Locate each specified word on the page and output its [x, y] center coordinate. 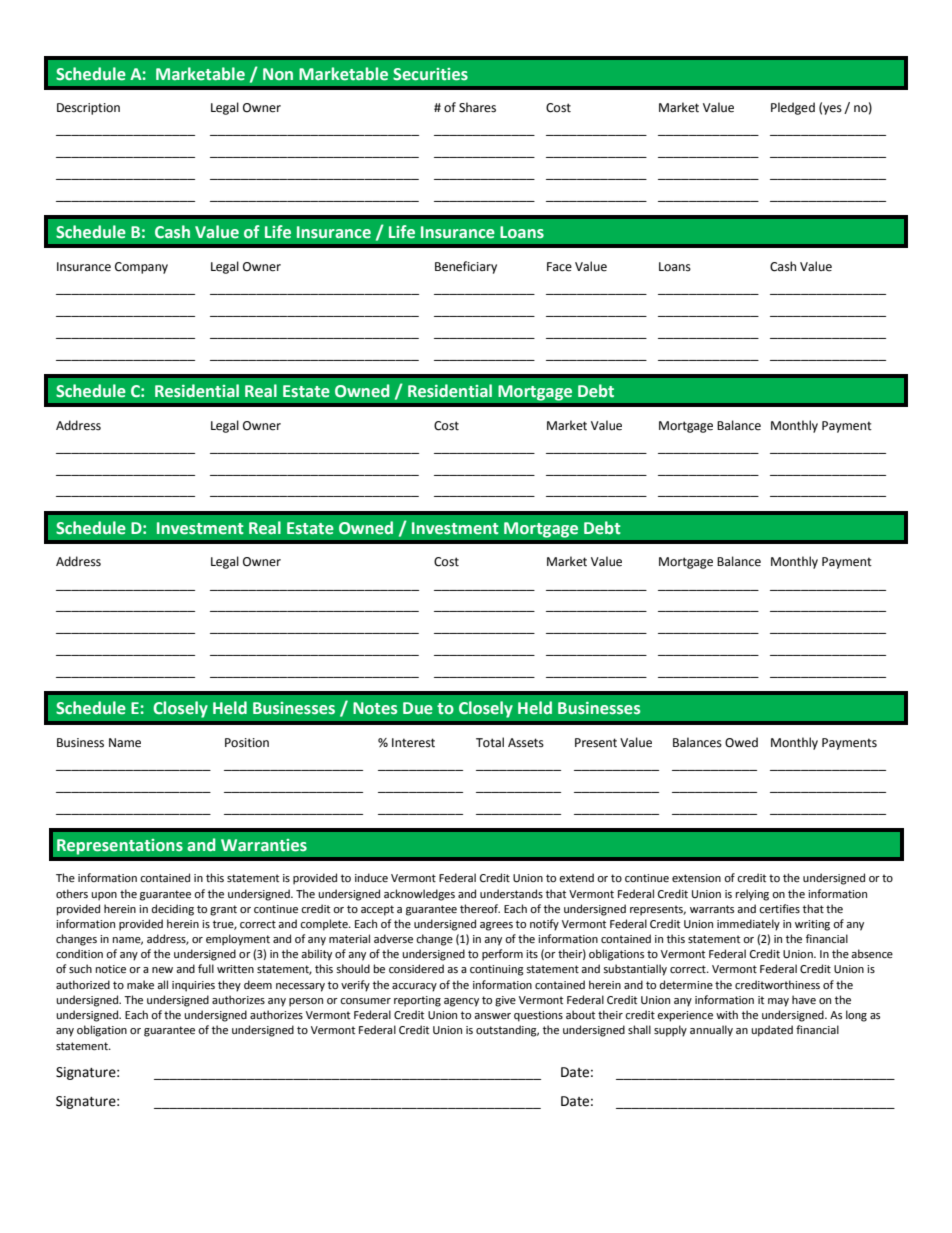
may [778, 1002]
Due [418, 708]
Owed [741, 742]
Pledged [793, 108]
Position [247, 743]
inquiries [193, 986]
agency [461, 1002]
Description [88, 109]
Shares [477, 107]
